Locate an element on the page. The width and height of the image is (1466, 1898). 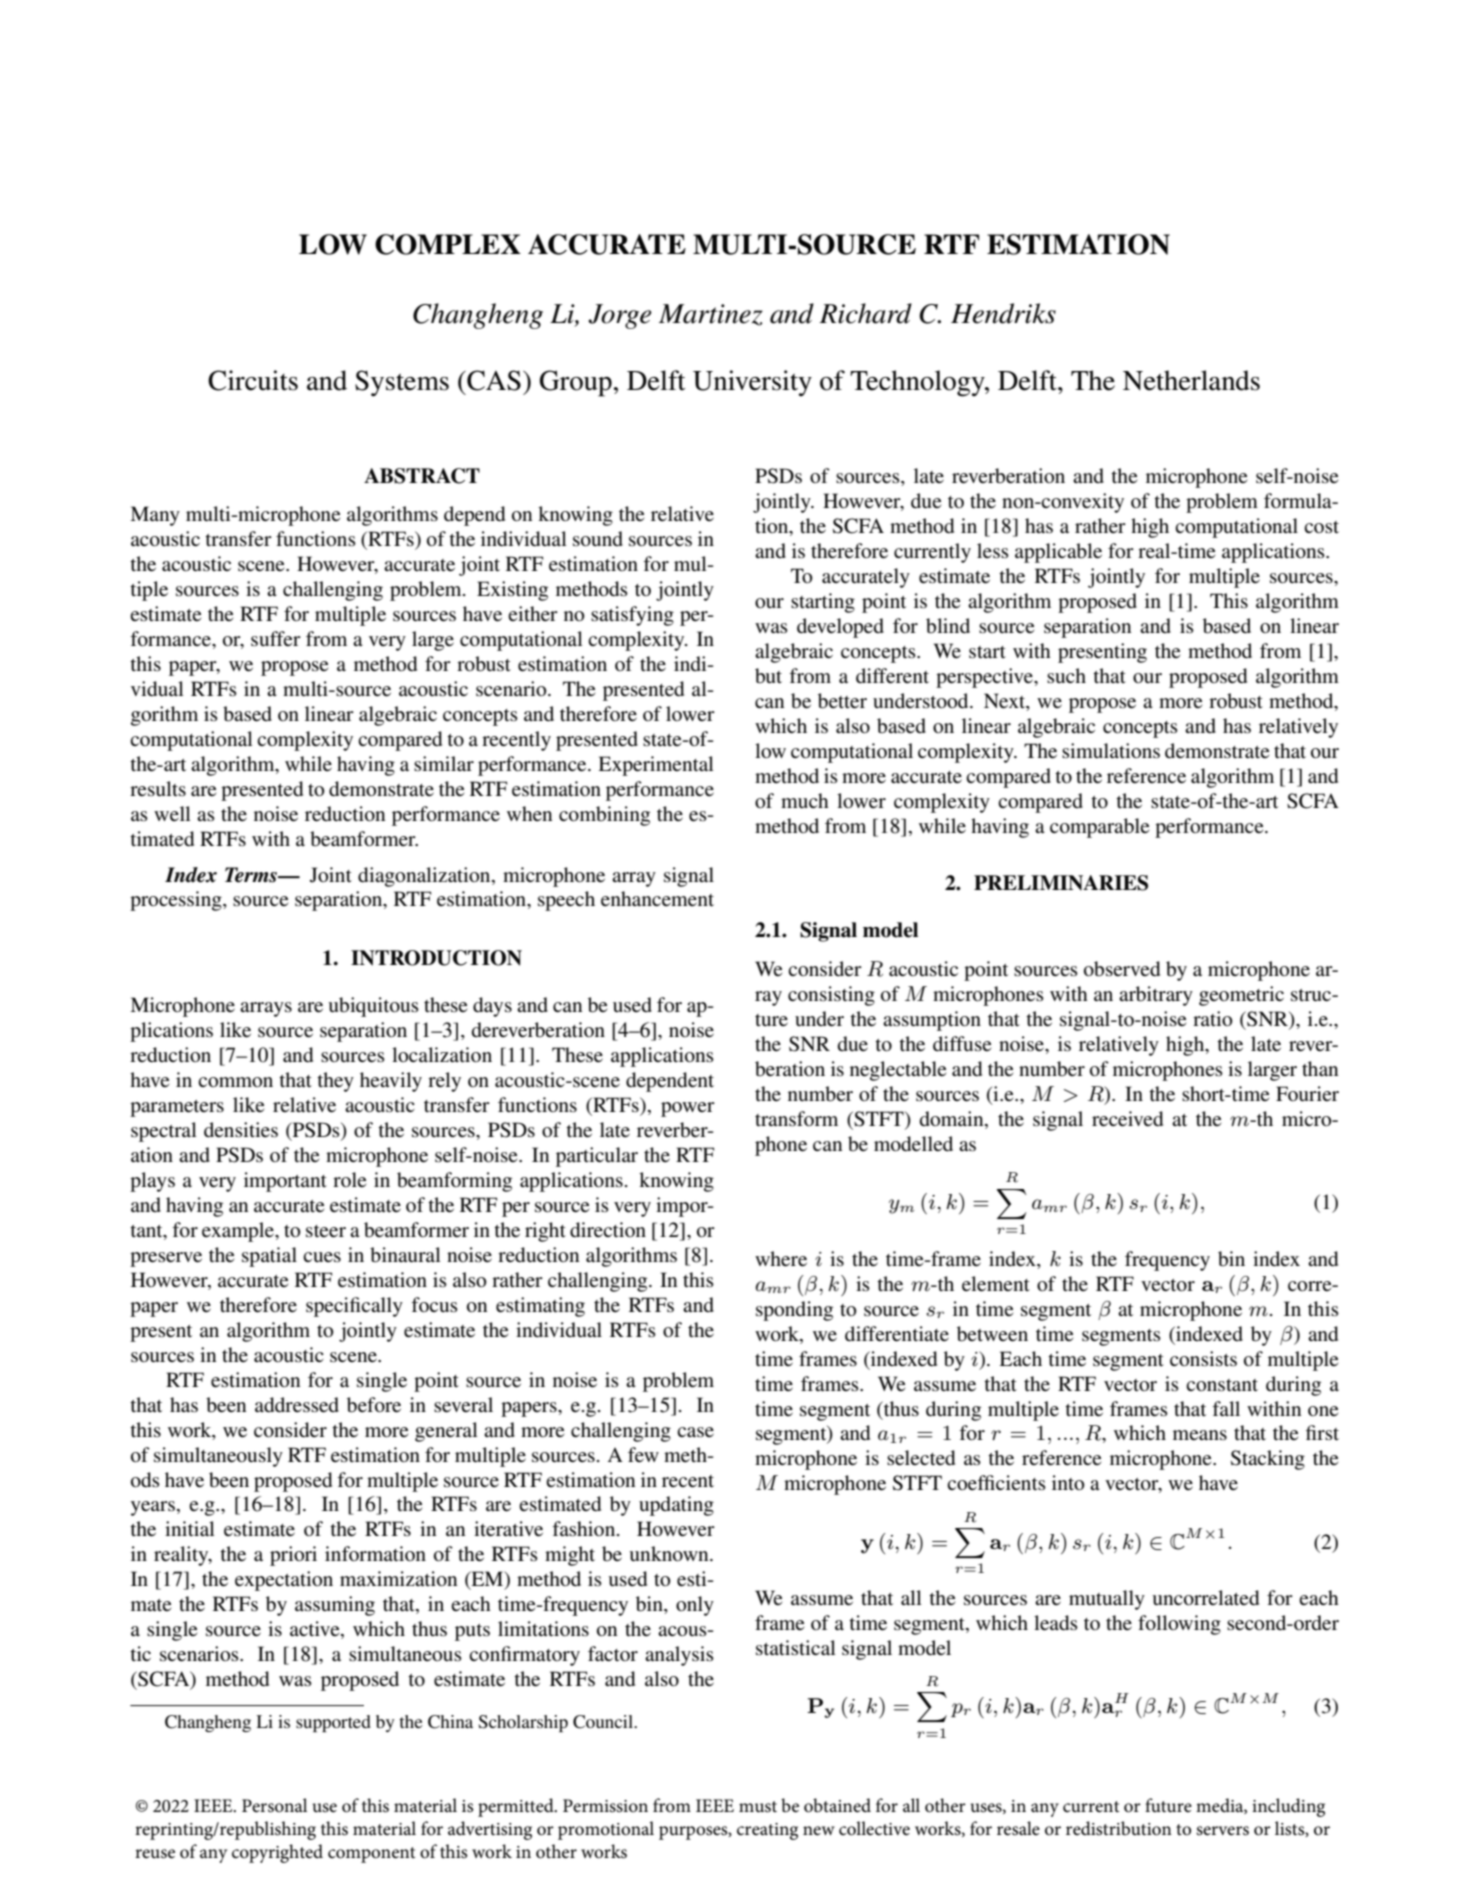
Netherlands is located at coordinates (1191, 380).
